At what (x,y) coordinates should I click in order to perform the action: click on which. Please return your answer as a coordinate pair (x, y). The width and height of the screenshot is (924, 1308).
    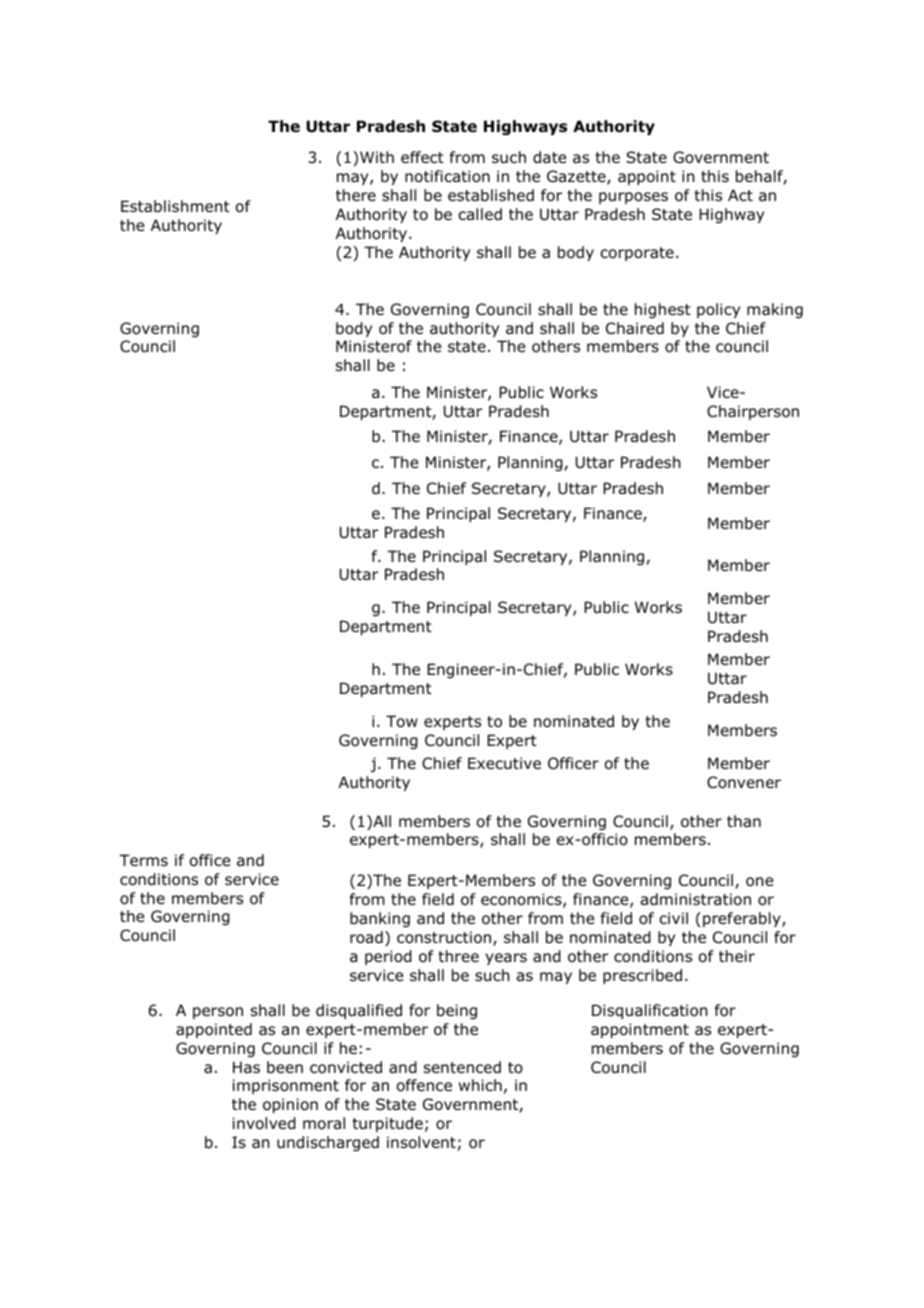
    Looking at the image, I should click on (480, 1085).
